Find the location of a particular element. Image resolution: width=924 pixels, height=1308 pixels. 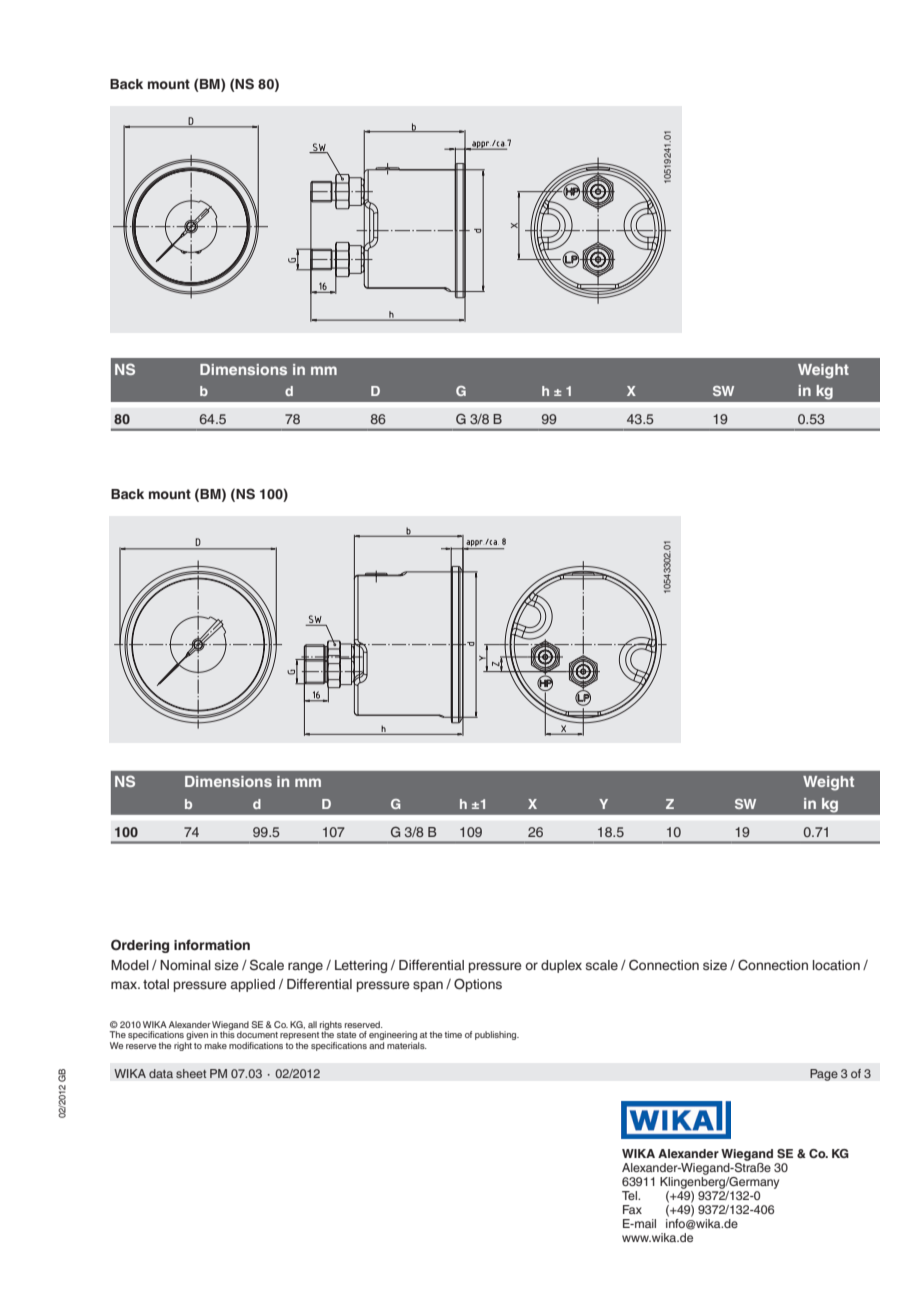

data is located at coordinates (161, 1073).
